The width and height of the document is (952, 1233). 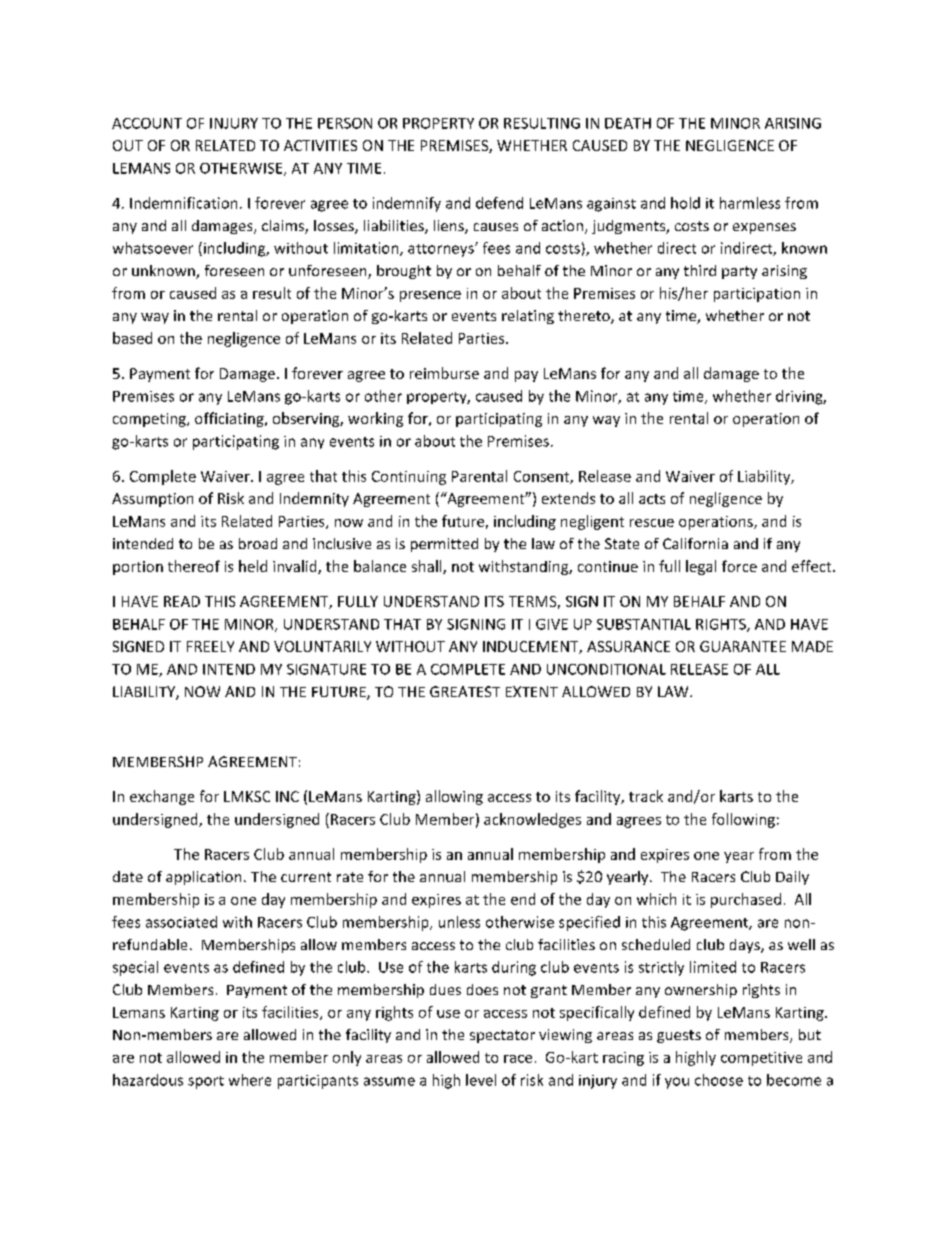 What do you see at coordinates (499, 203) in the document?
I see `defend` at bounding box center [499, 203].
